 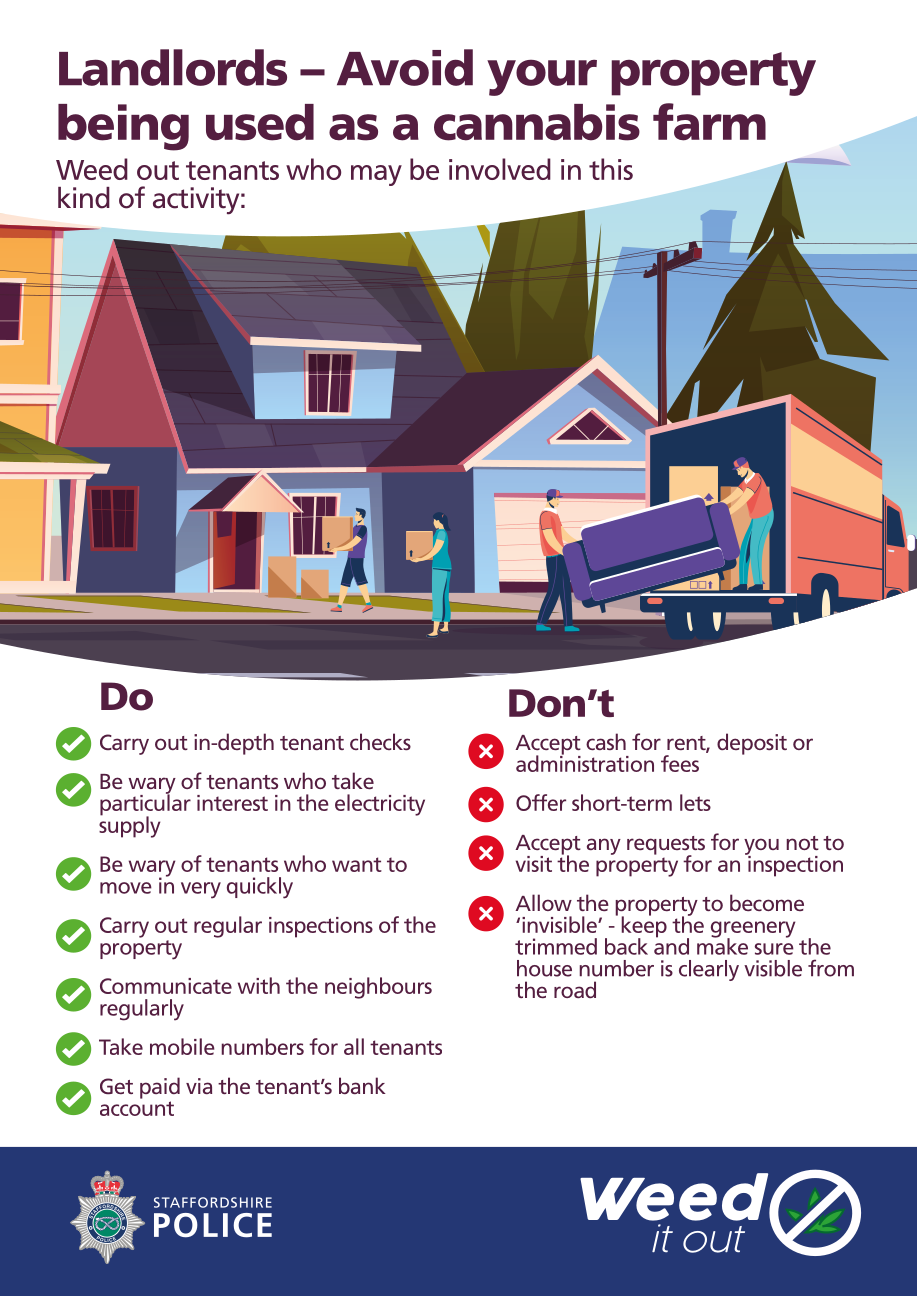 What do you see at coordinates (380, 805) in the page?
I see `electricity` at bounding box center [380, 805].
